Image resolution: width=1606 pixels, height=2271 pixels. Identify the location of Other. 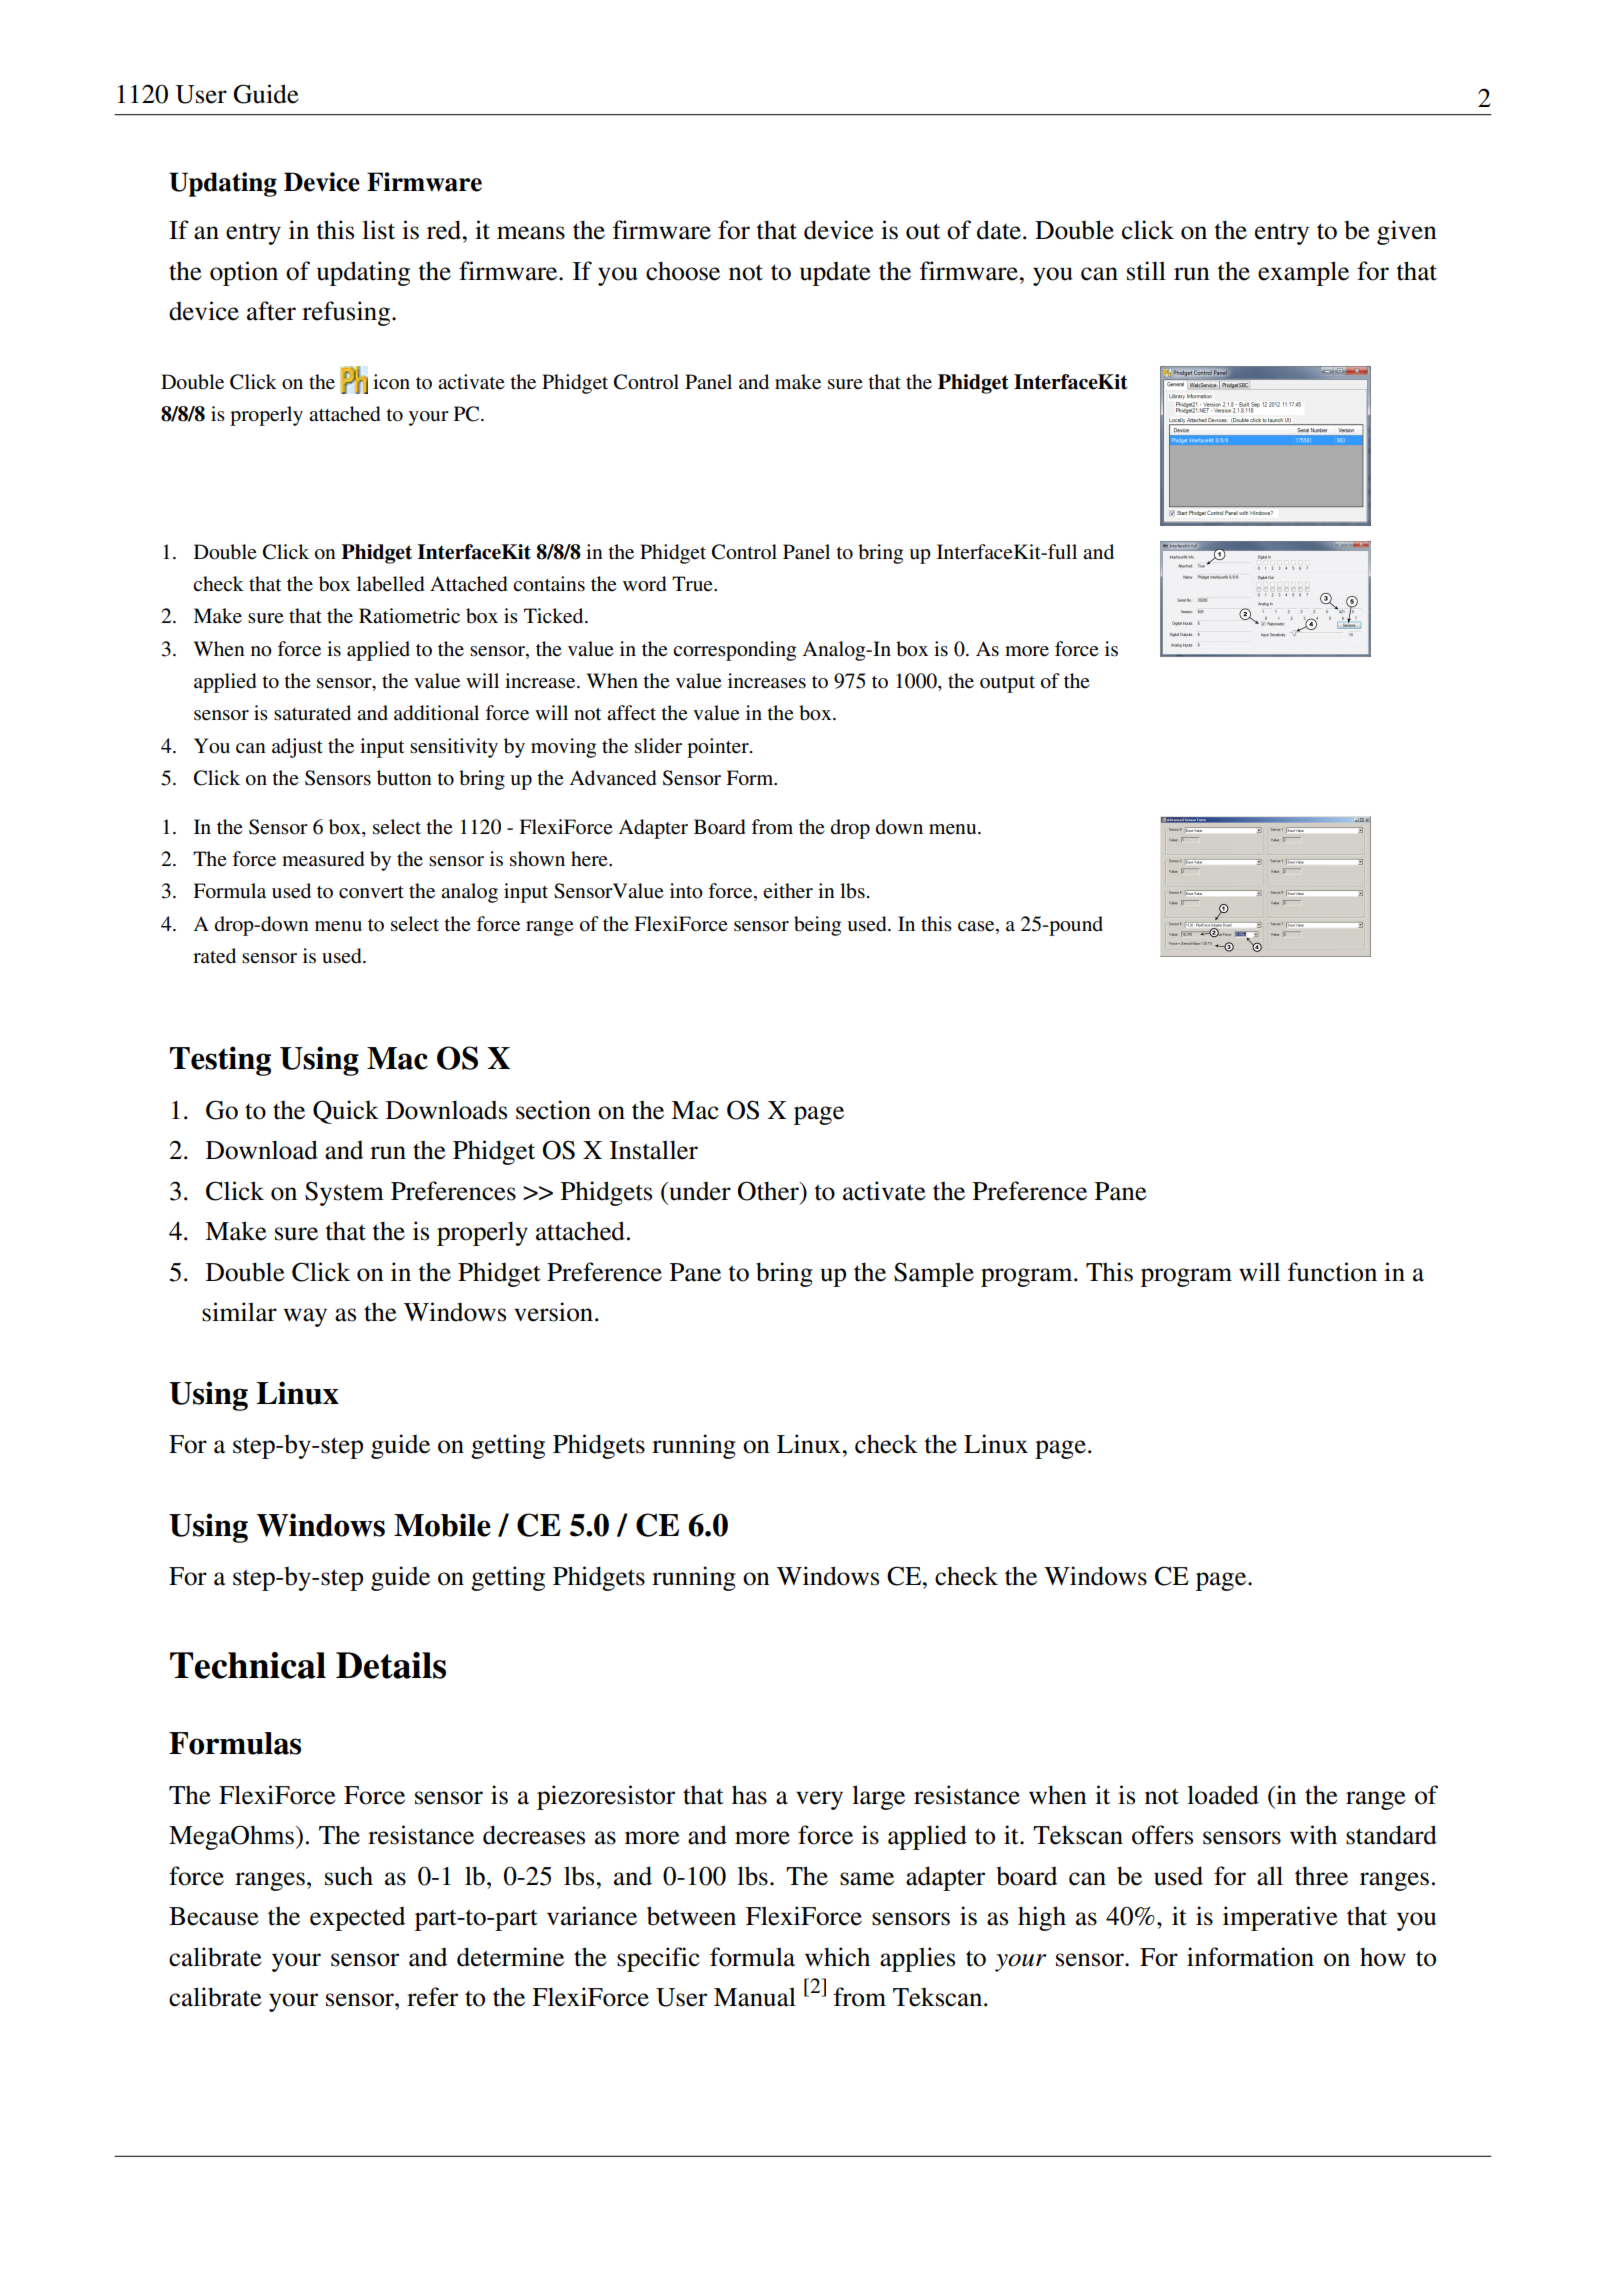
(769, 1191).
